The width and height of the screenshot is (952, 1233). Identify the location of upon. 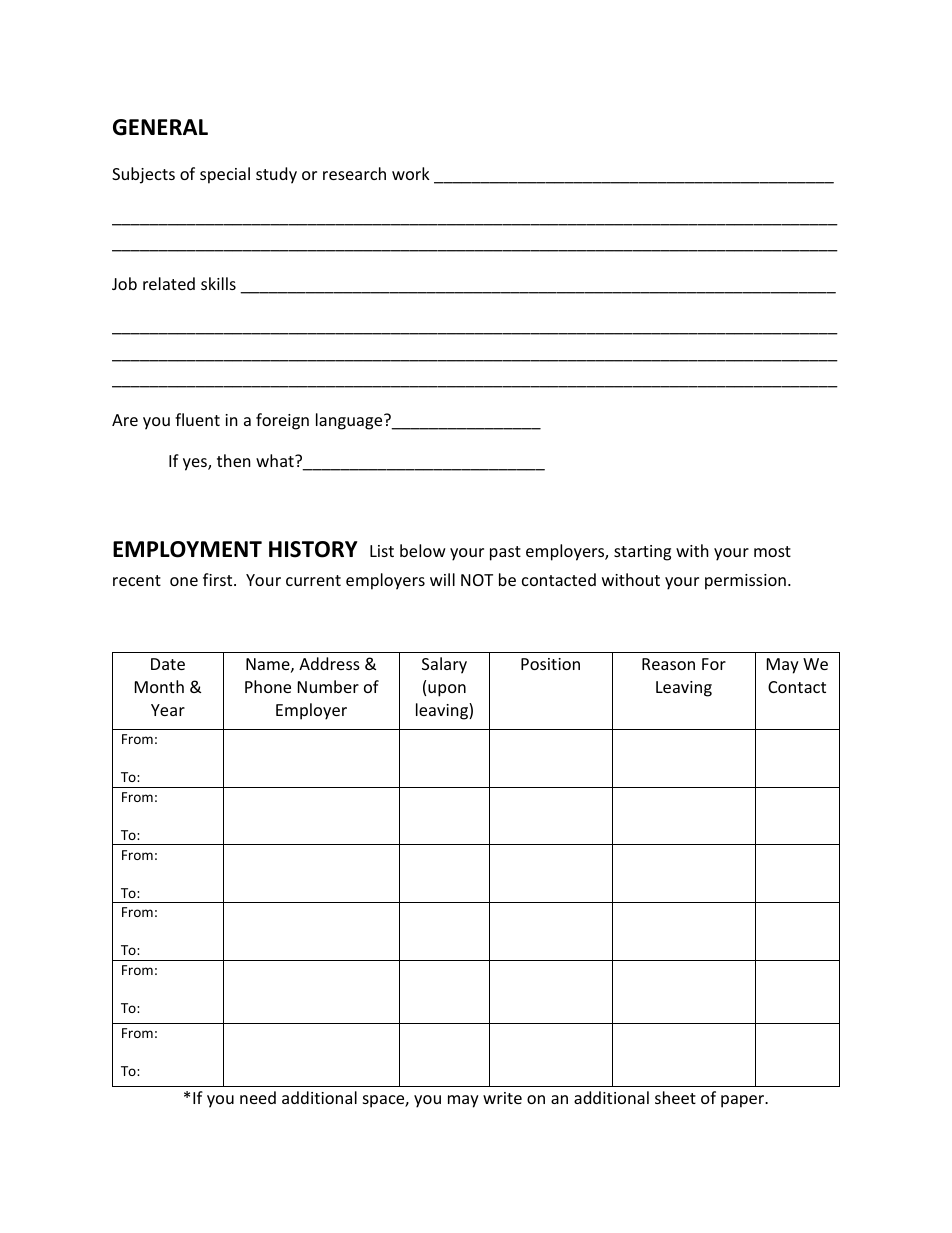
(447, 690).
